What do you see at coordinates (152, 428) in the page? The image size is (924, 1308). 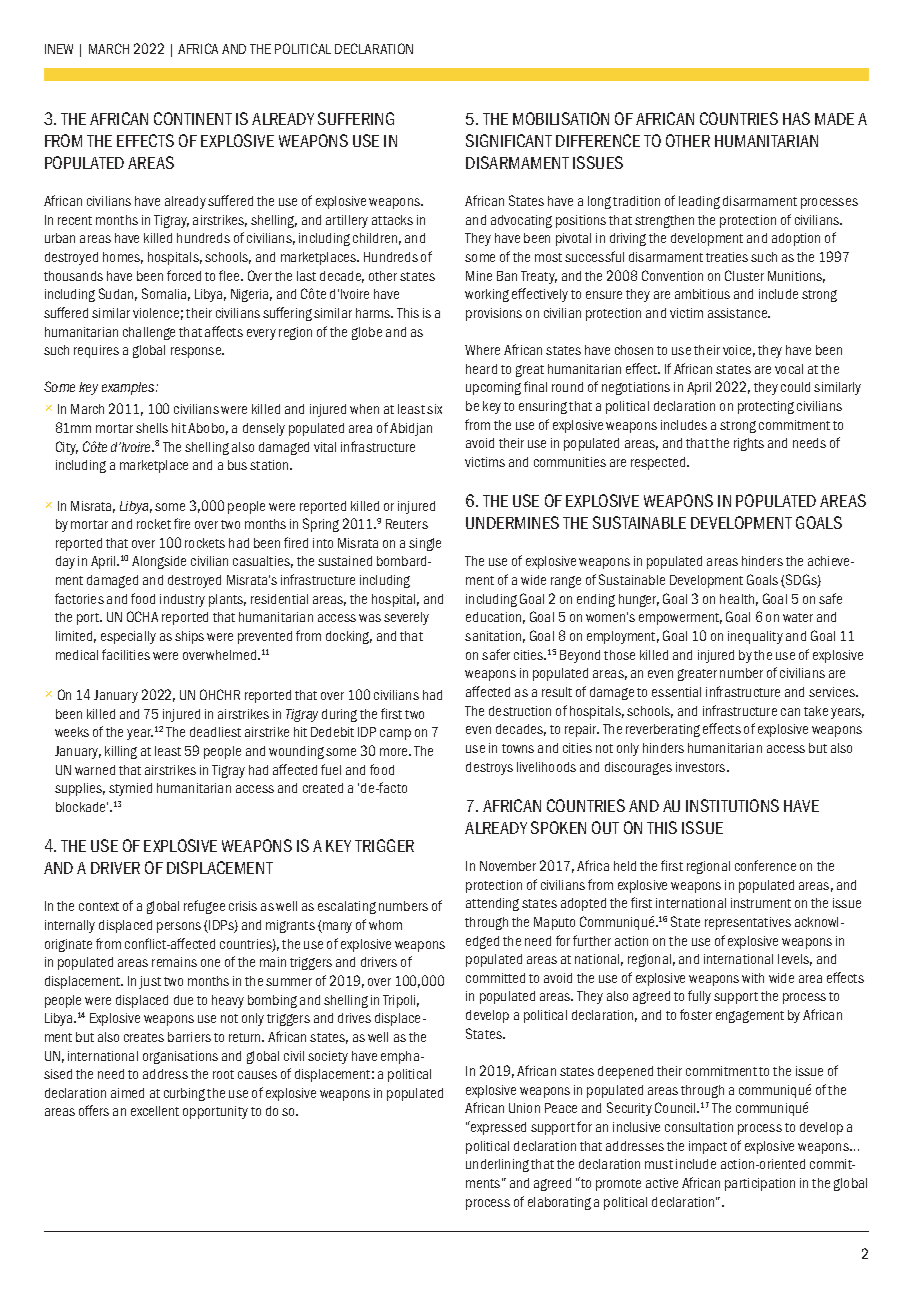 I see `shells` at bounding box center [152, 428].
